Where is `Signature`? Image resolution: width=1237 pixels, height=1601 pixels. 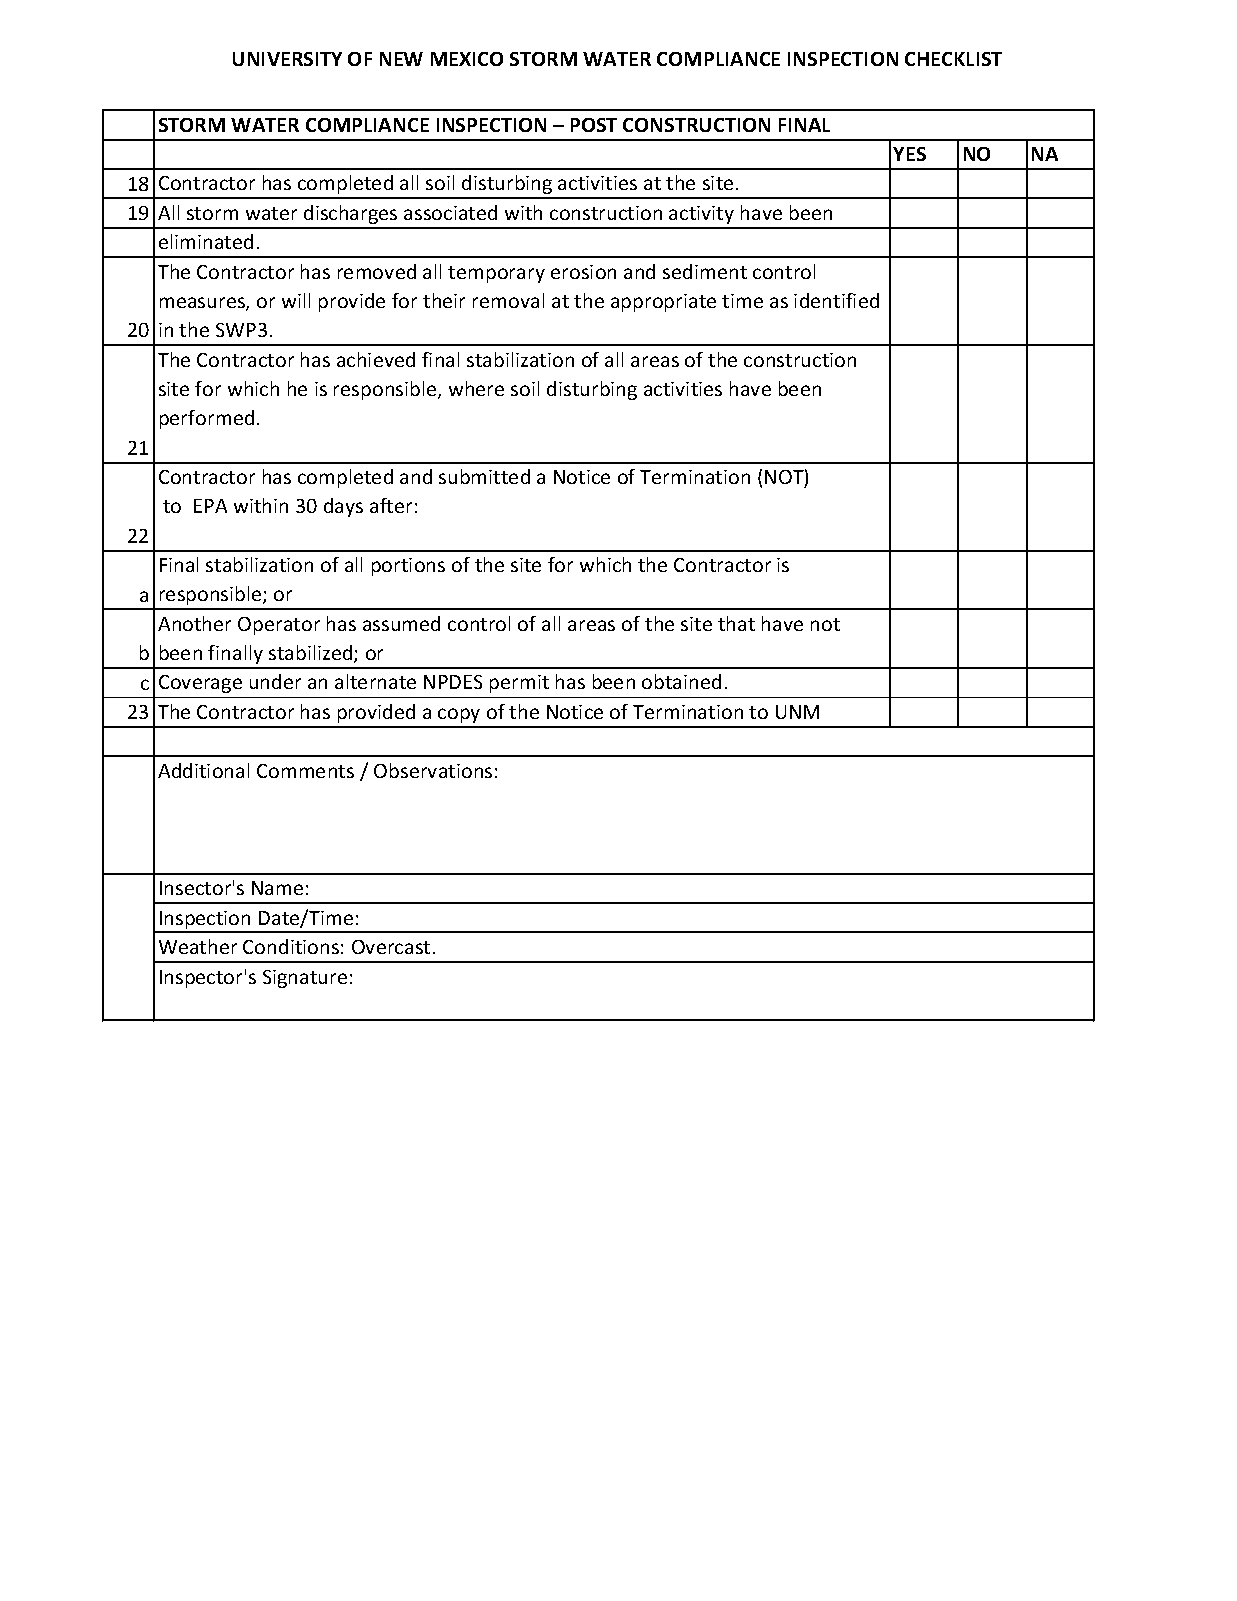 Signature is located at coordinates (305, 979).
